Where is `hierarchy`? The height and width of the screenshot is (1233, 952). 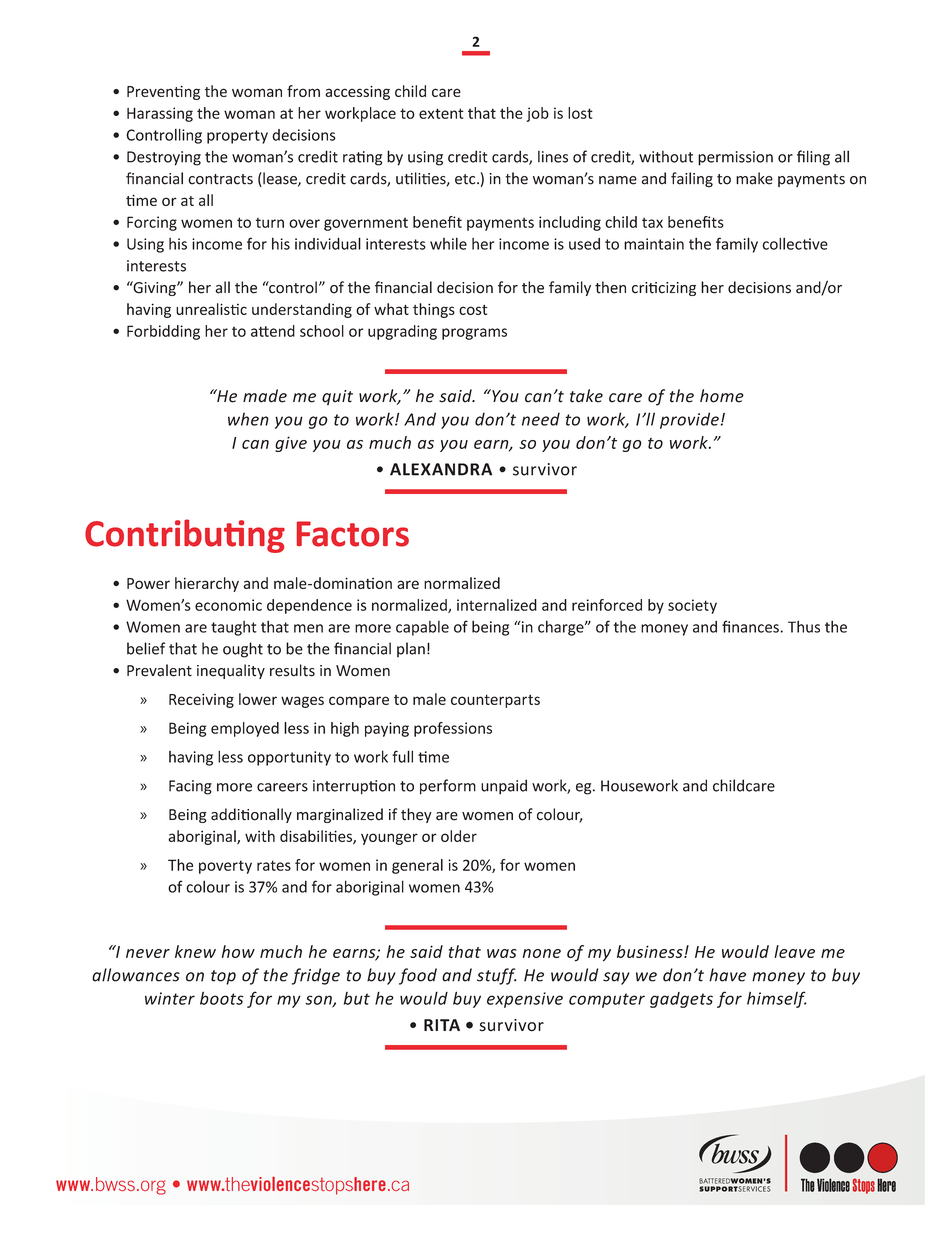
hierarchy is located at coordinates (207, 584).
